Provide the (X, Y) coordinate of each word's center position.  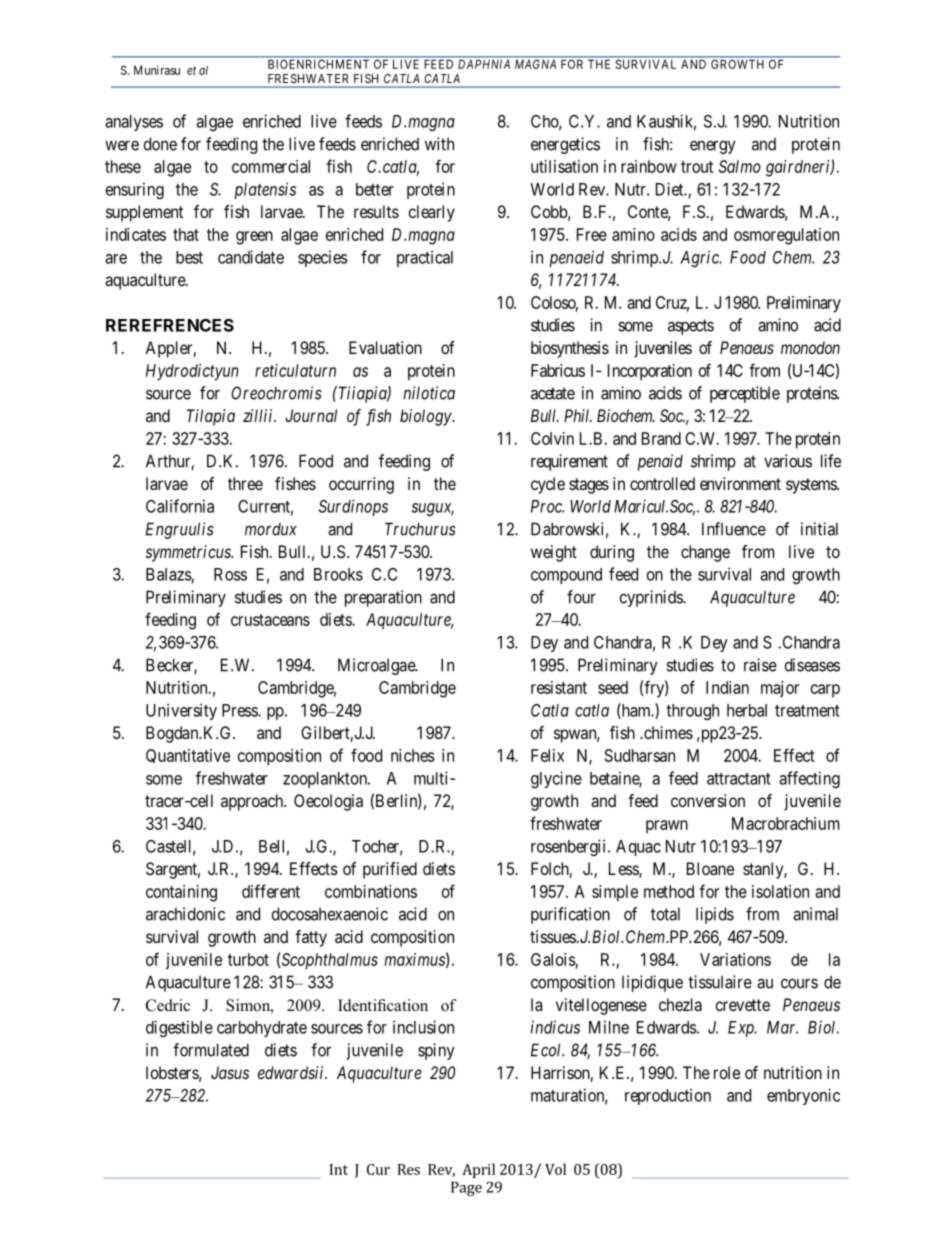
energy (713, 147)
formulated (211, 1050)
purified (390, 870)
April (478, 1170)
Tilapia (211, 417)
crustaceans (270, 620)
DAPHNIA (484, 64)
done (160, 144)
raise (760, 665)
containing (181, 893)
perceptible (745, 394)
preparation (383, 598)
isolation (780, 891)
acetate (553, 393)
